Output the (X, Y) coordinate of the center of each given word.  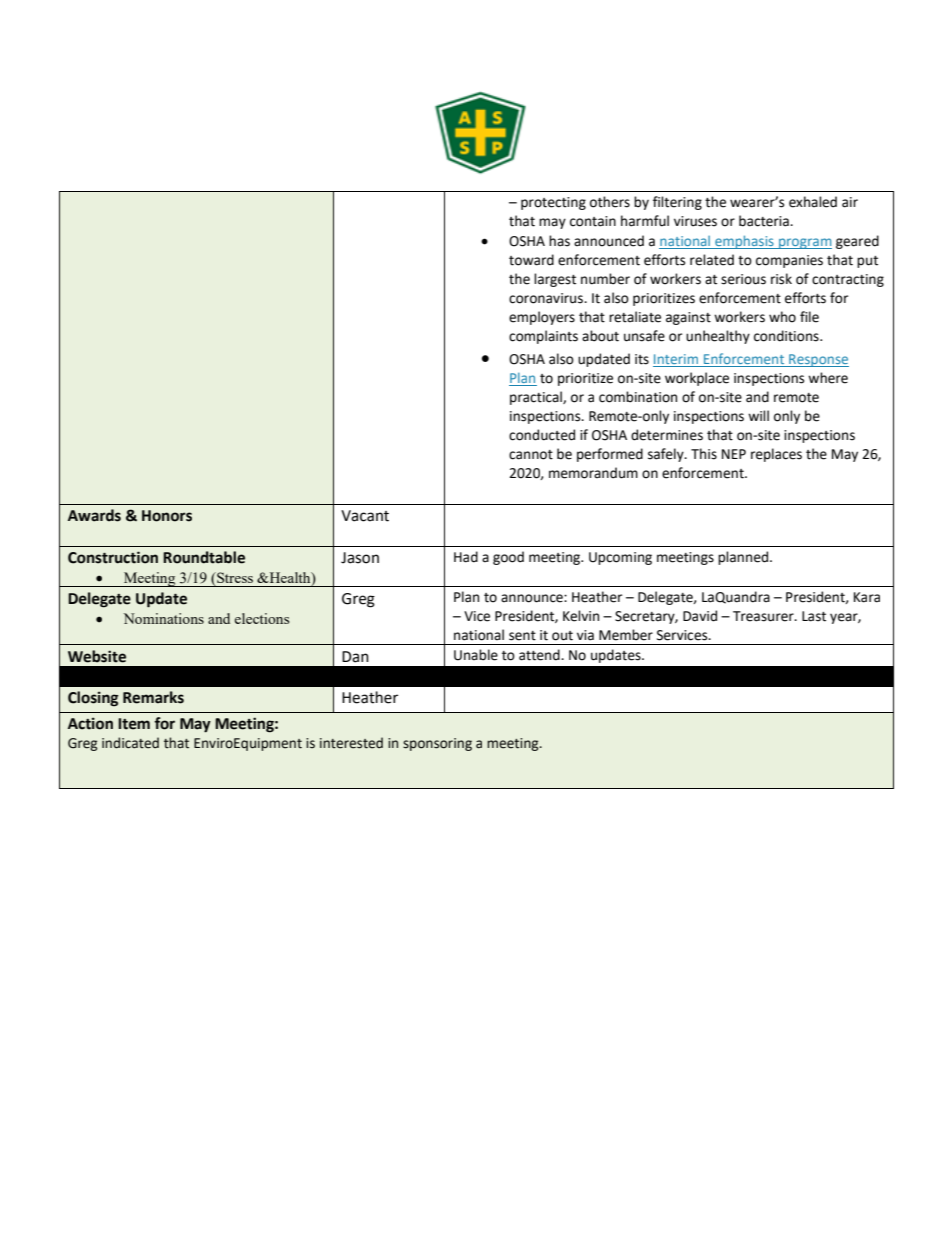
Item (134, 724)
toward (531, 260)
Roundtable (204, 557)
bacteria (765, 221)
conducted (542, 435)
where (828, 378)
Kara (867, 597)
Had (466, 557)
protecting (553, 203)
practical (537, 398)
